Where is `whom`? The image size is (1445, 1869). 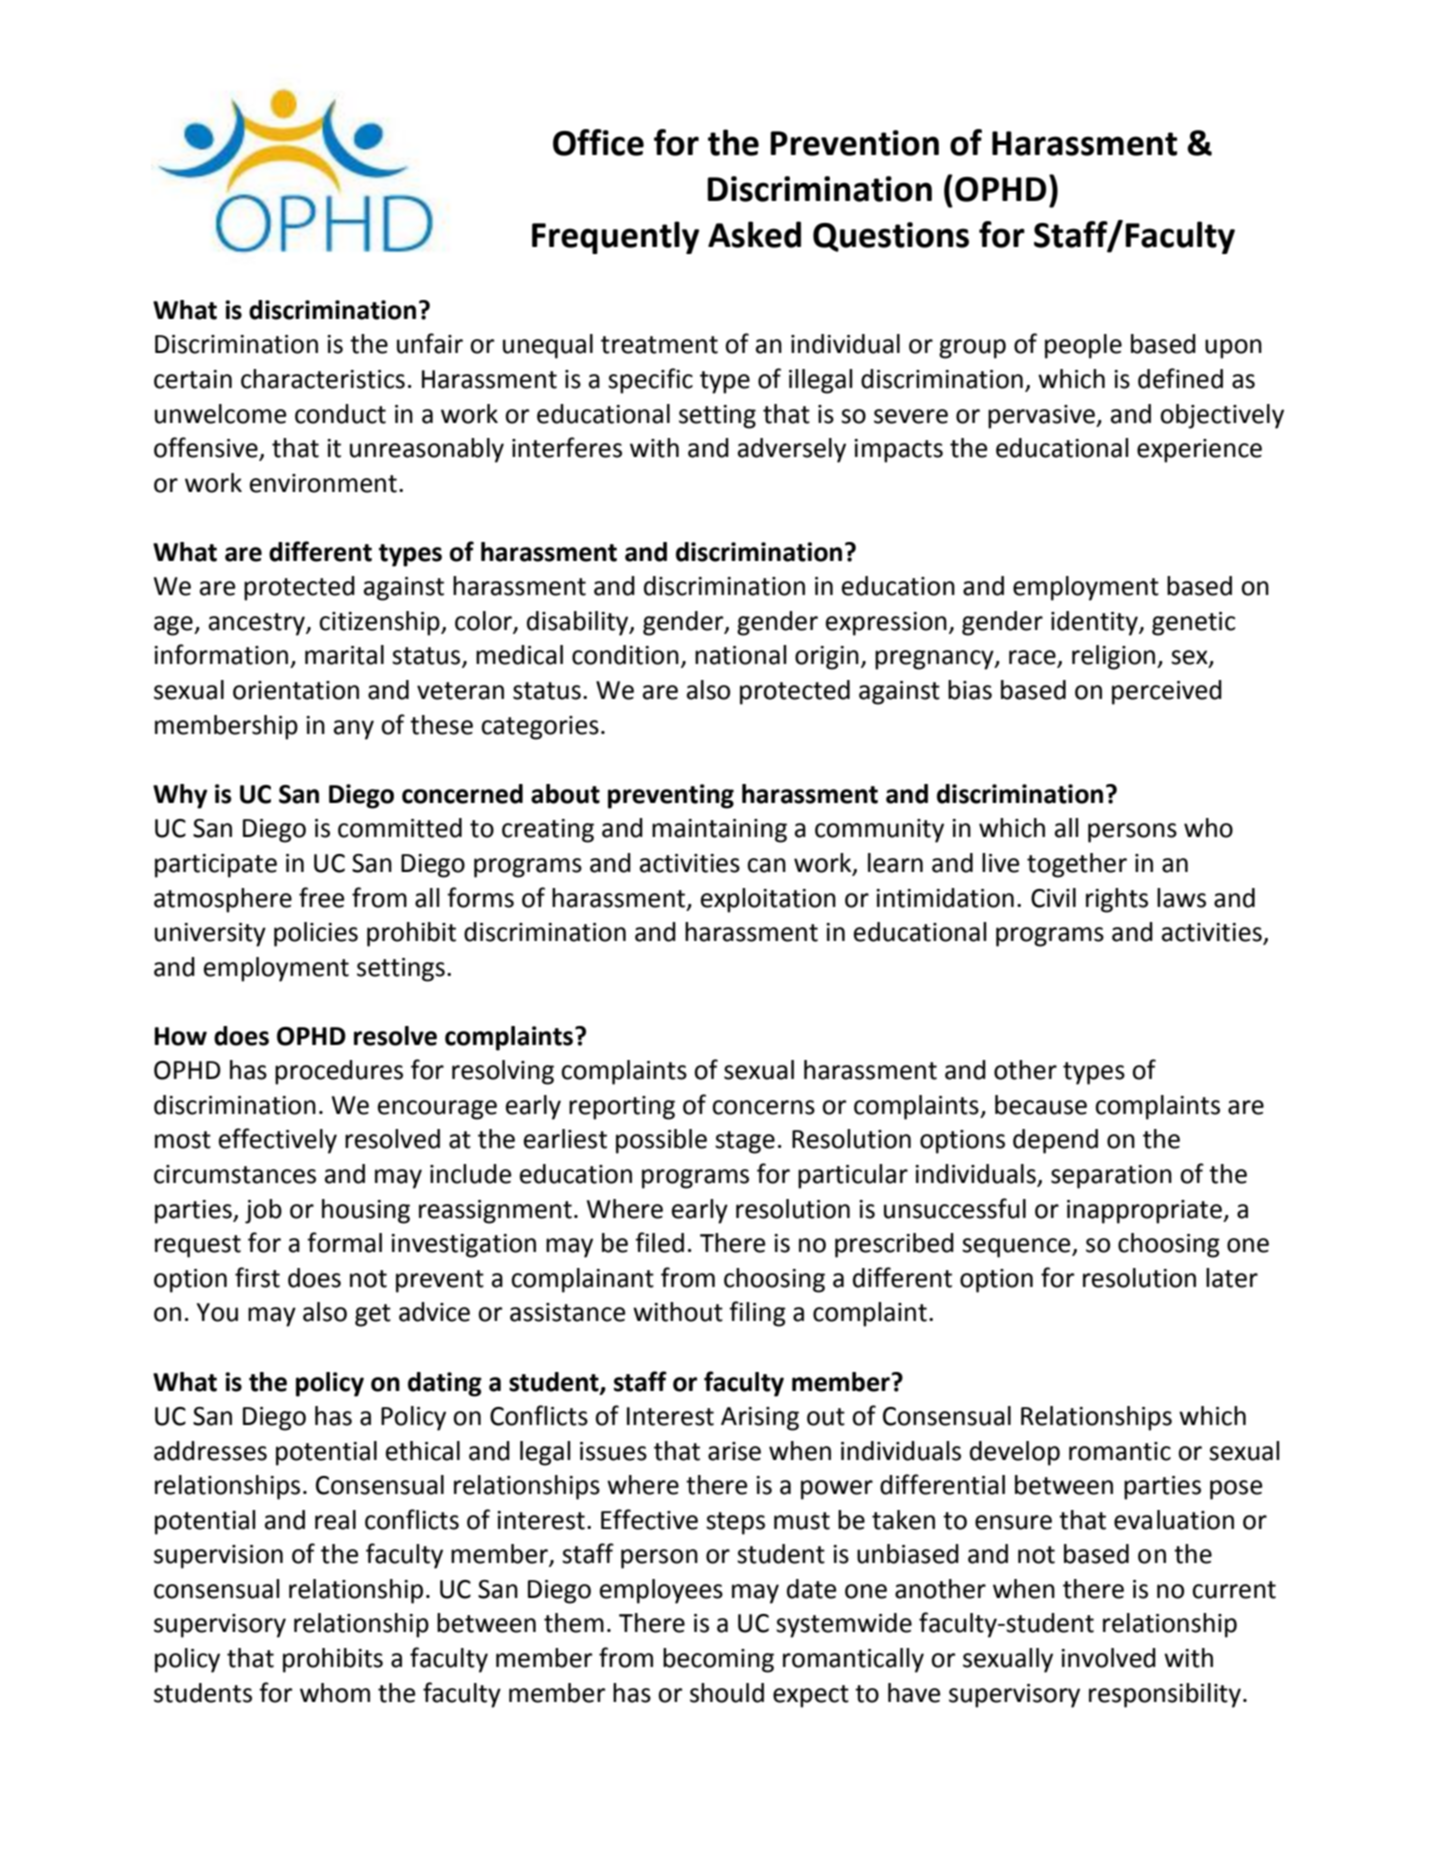
whom is located at coordinates (335, 1693).
